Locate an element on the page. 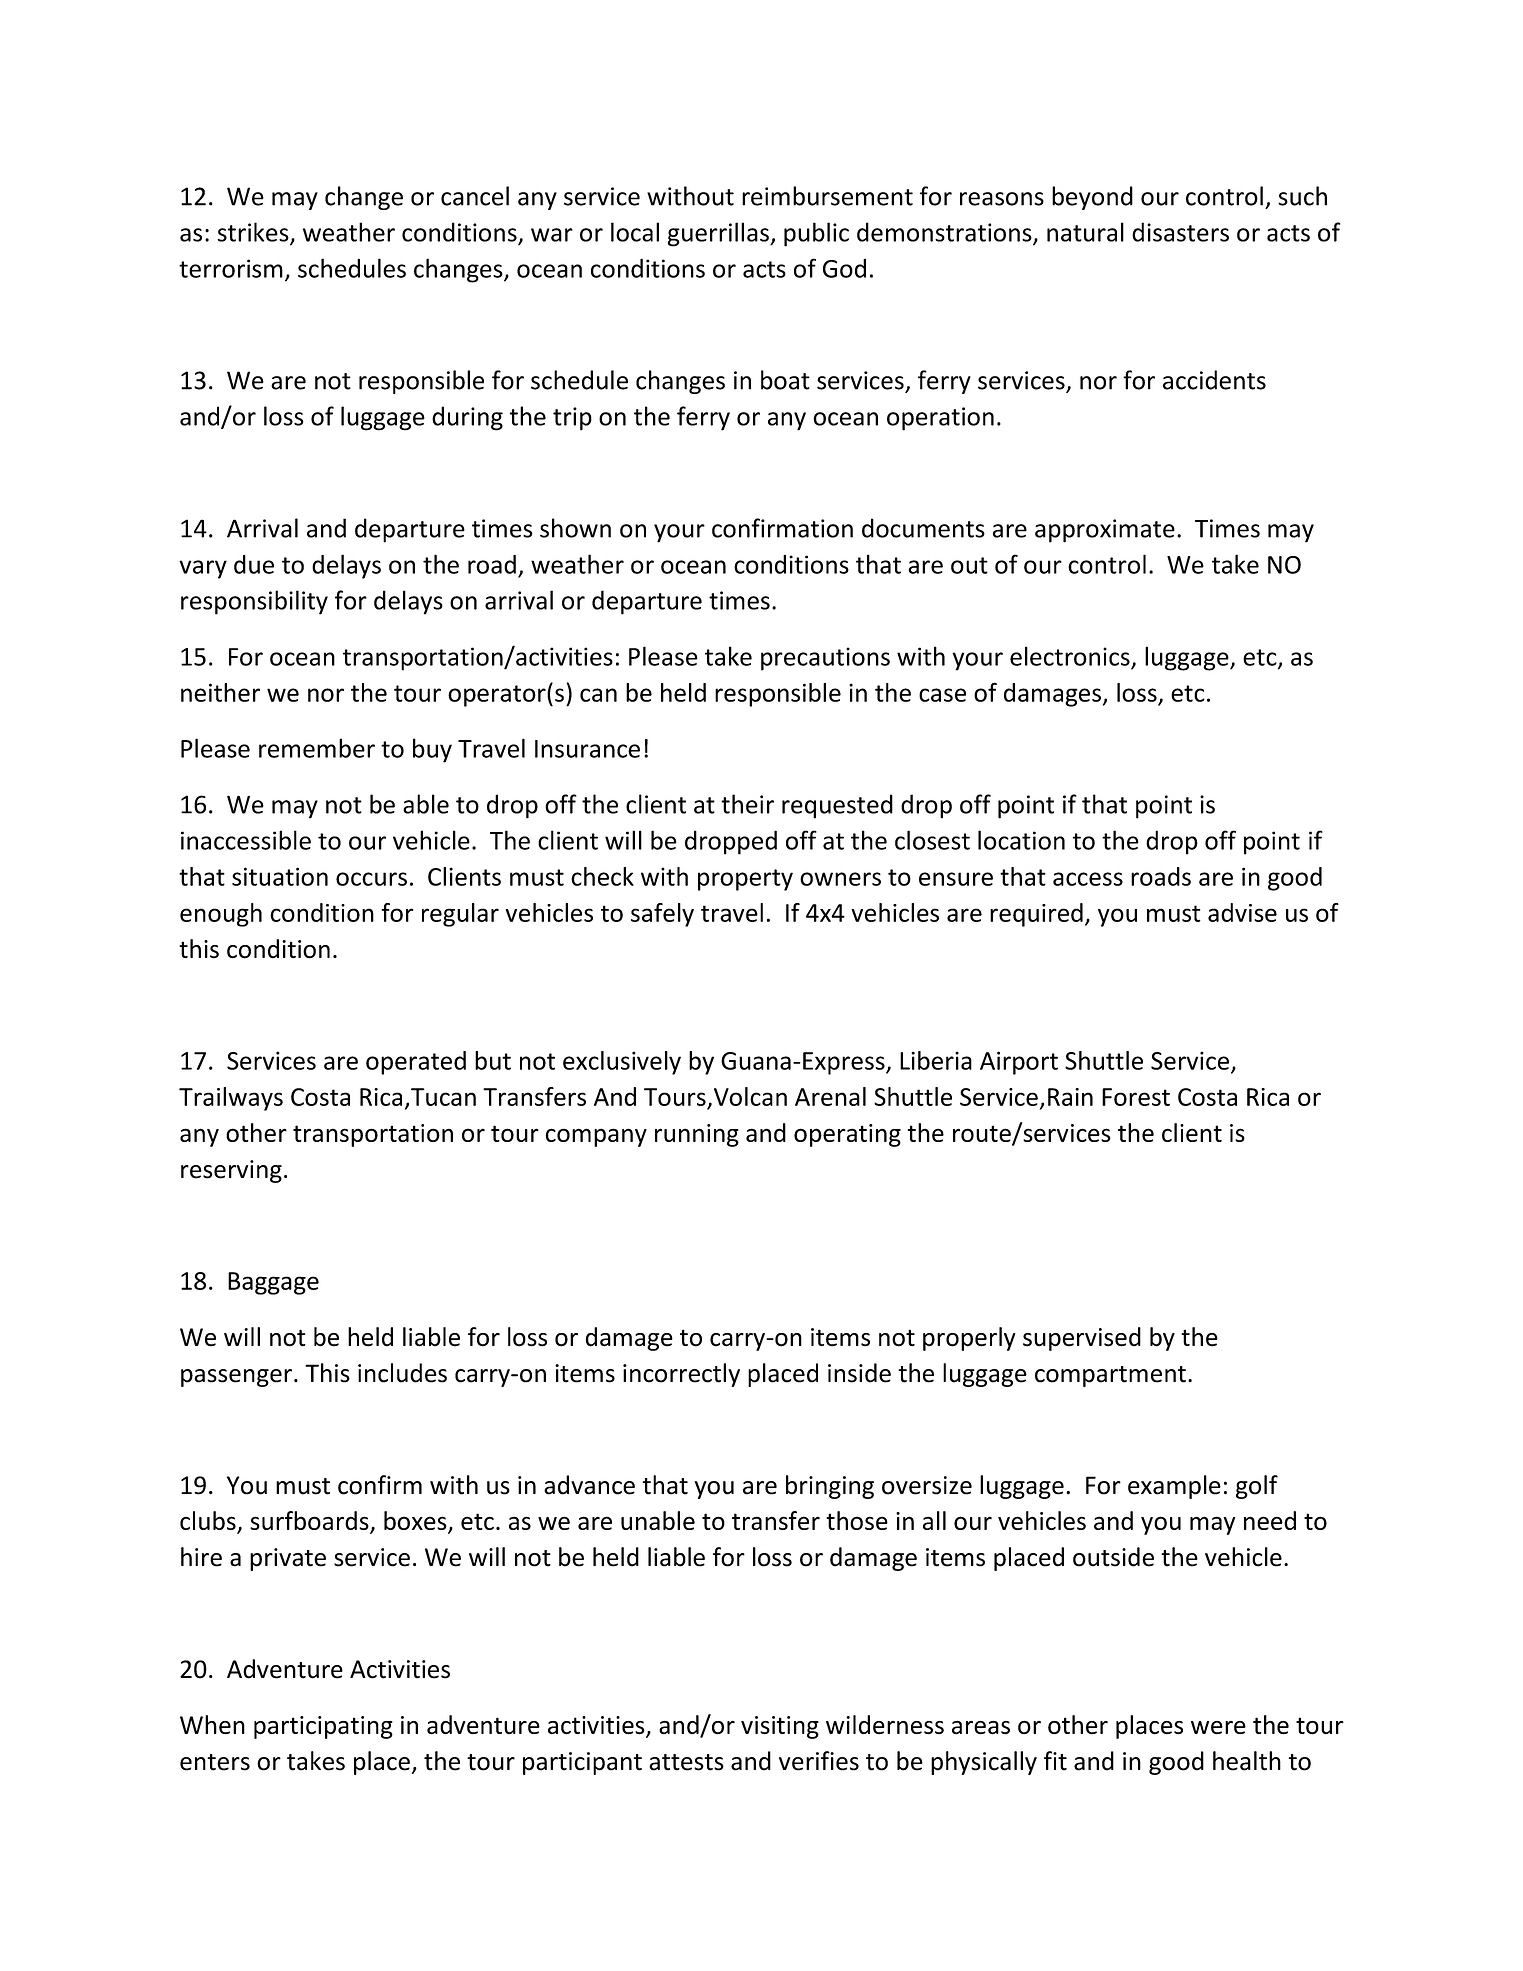 The height and width of the document is (1971, 1523). strikes is located at coordinates (254, 233).
